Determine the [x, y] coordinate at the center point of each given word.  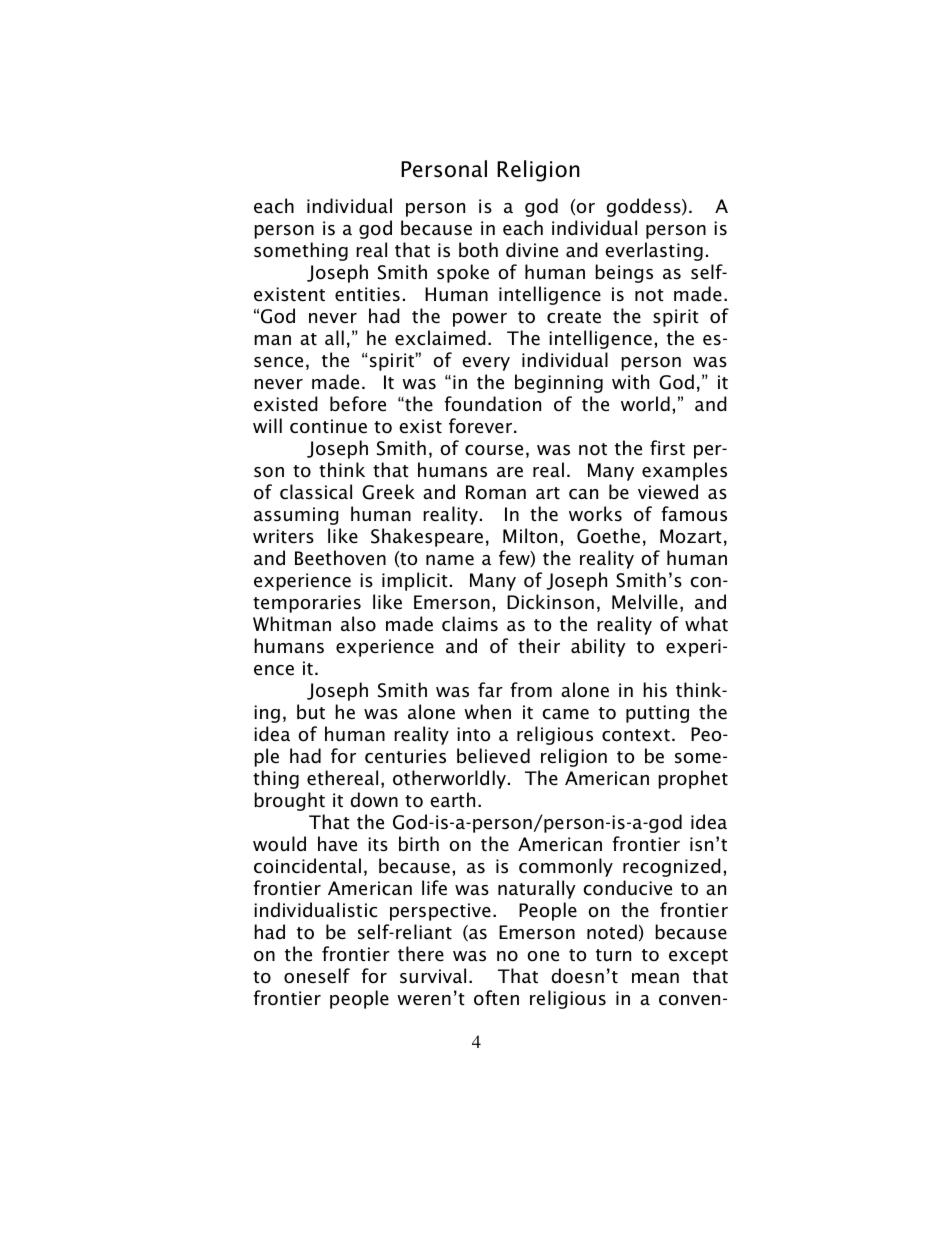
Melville [645, 602]
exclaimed [440, 338]
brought [289, 801]
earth [452, 800]
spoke [463, 273]
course [494, 450]
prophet [693, 779]
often [496, 998]
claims [470, 623]
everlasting [654, 251]
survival [433, 976]
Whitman [292, 624]
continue [328, 426]
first [667, 448]
